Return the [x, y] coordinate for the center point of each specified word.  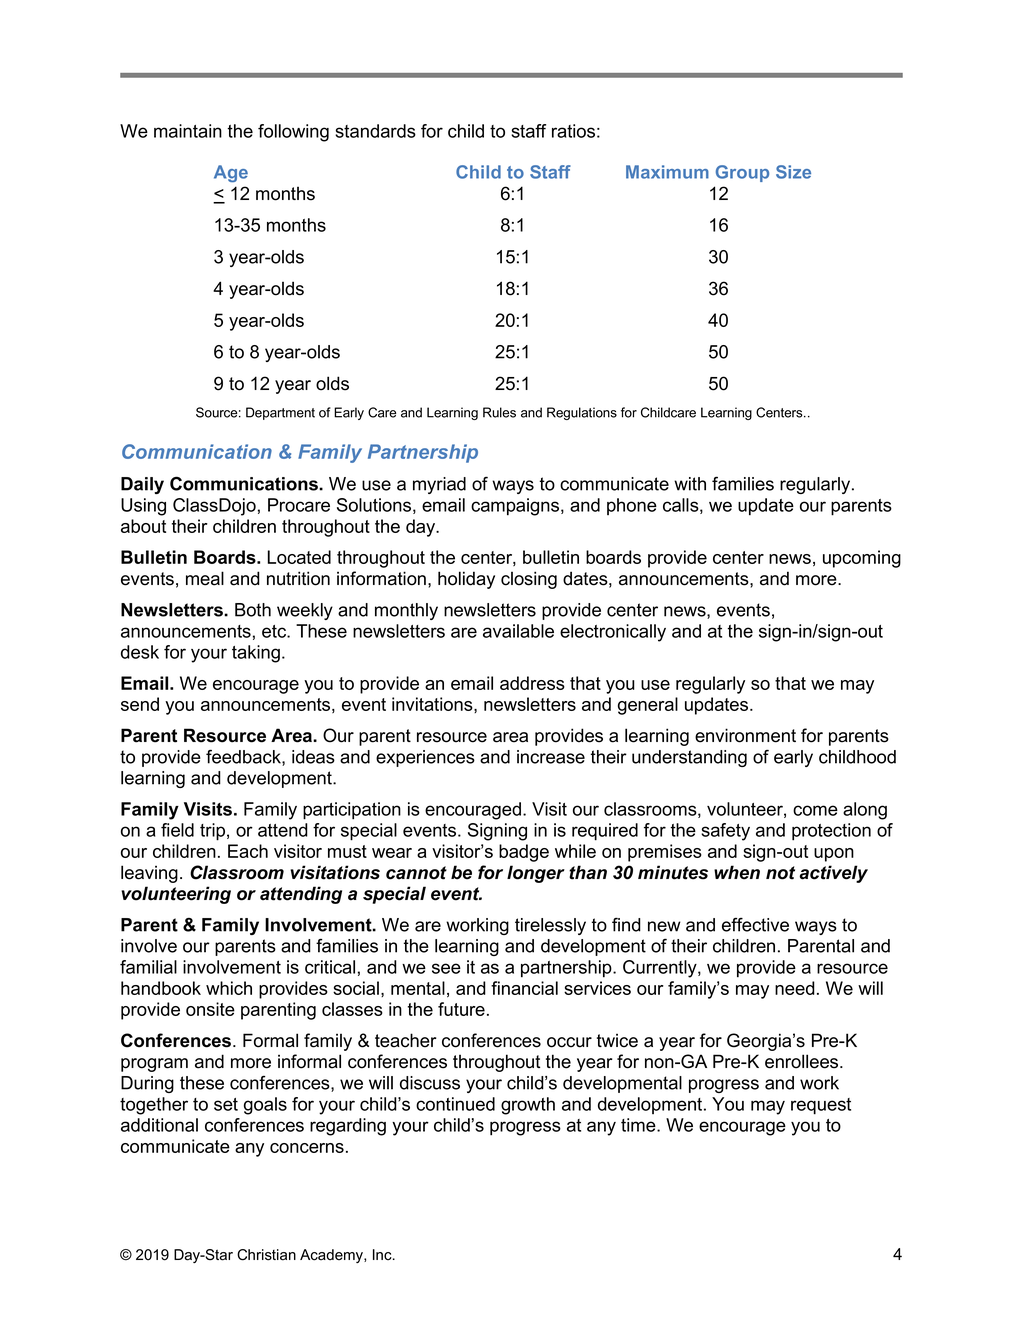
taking [256, 654]
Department [280, 413]
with [690, 484]
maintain [188, 131]
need [795, 988]
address [532, 683]
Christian [266, 1255]
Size [793, 172]
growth [528, 1106]
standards [375, 131]
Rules [499, 412]
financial [524, 988]
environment [745, 735]
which [229, 988]
